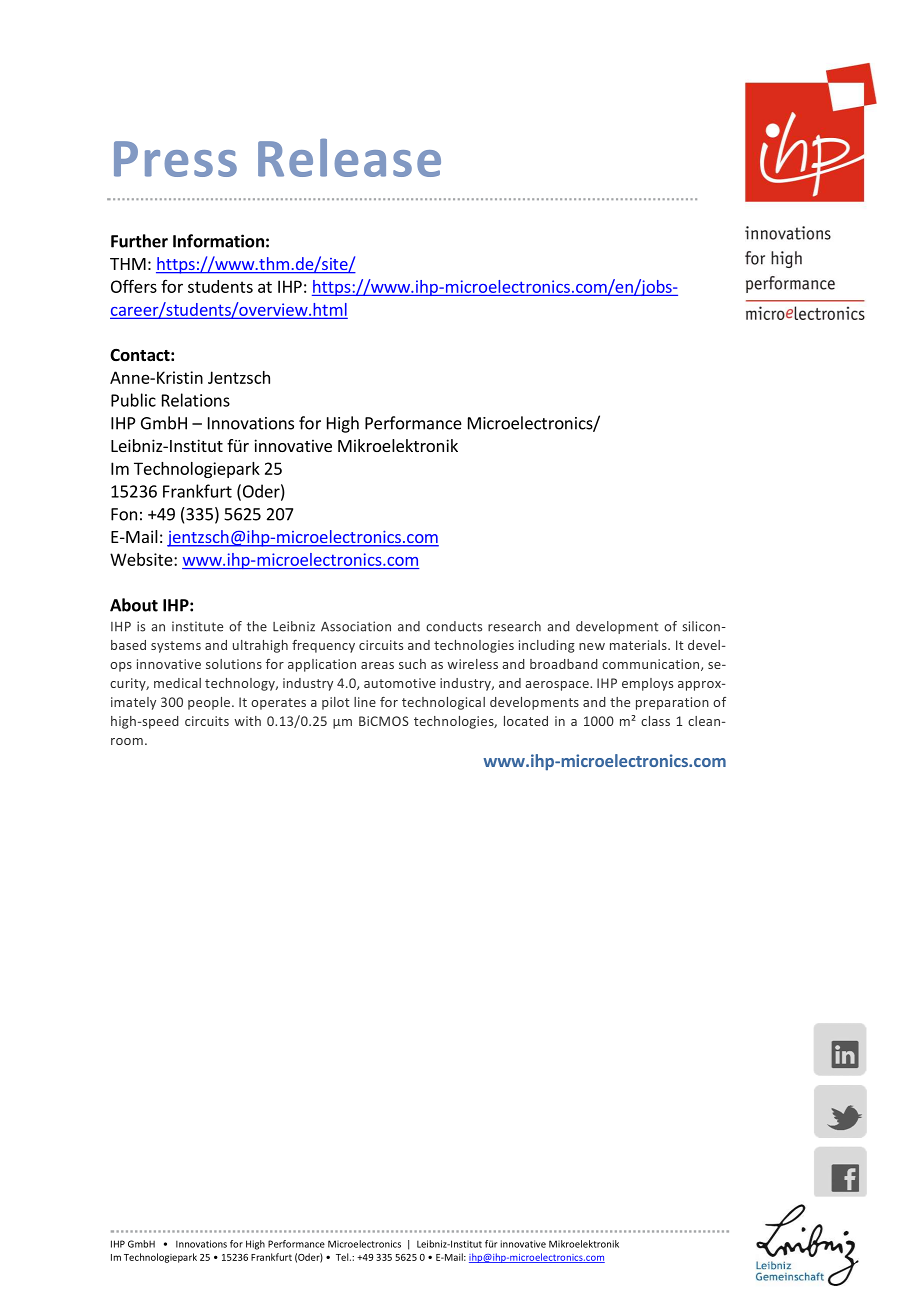 The image size is (924, 1308). What do you see at coordinates (133, 400) in the screenshot?
I see `Public` at bounding box center [133, 400].
